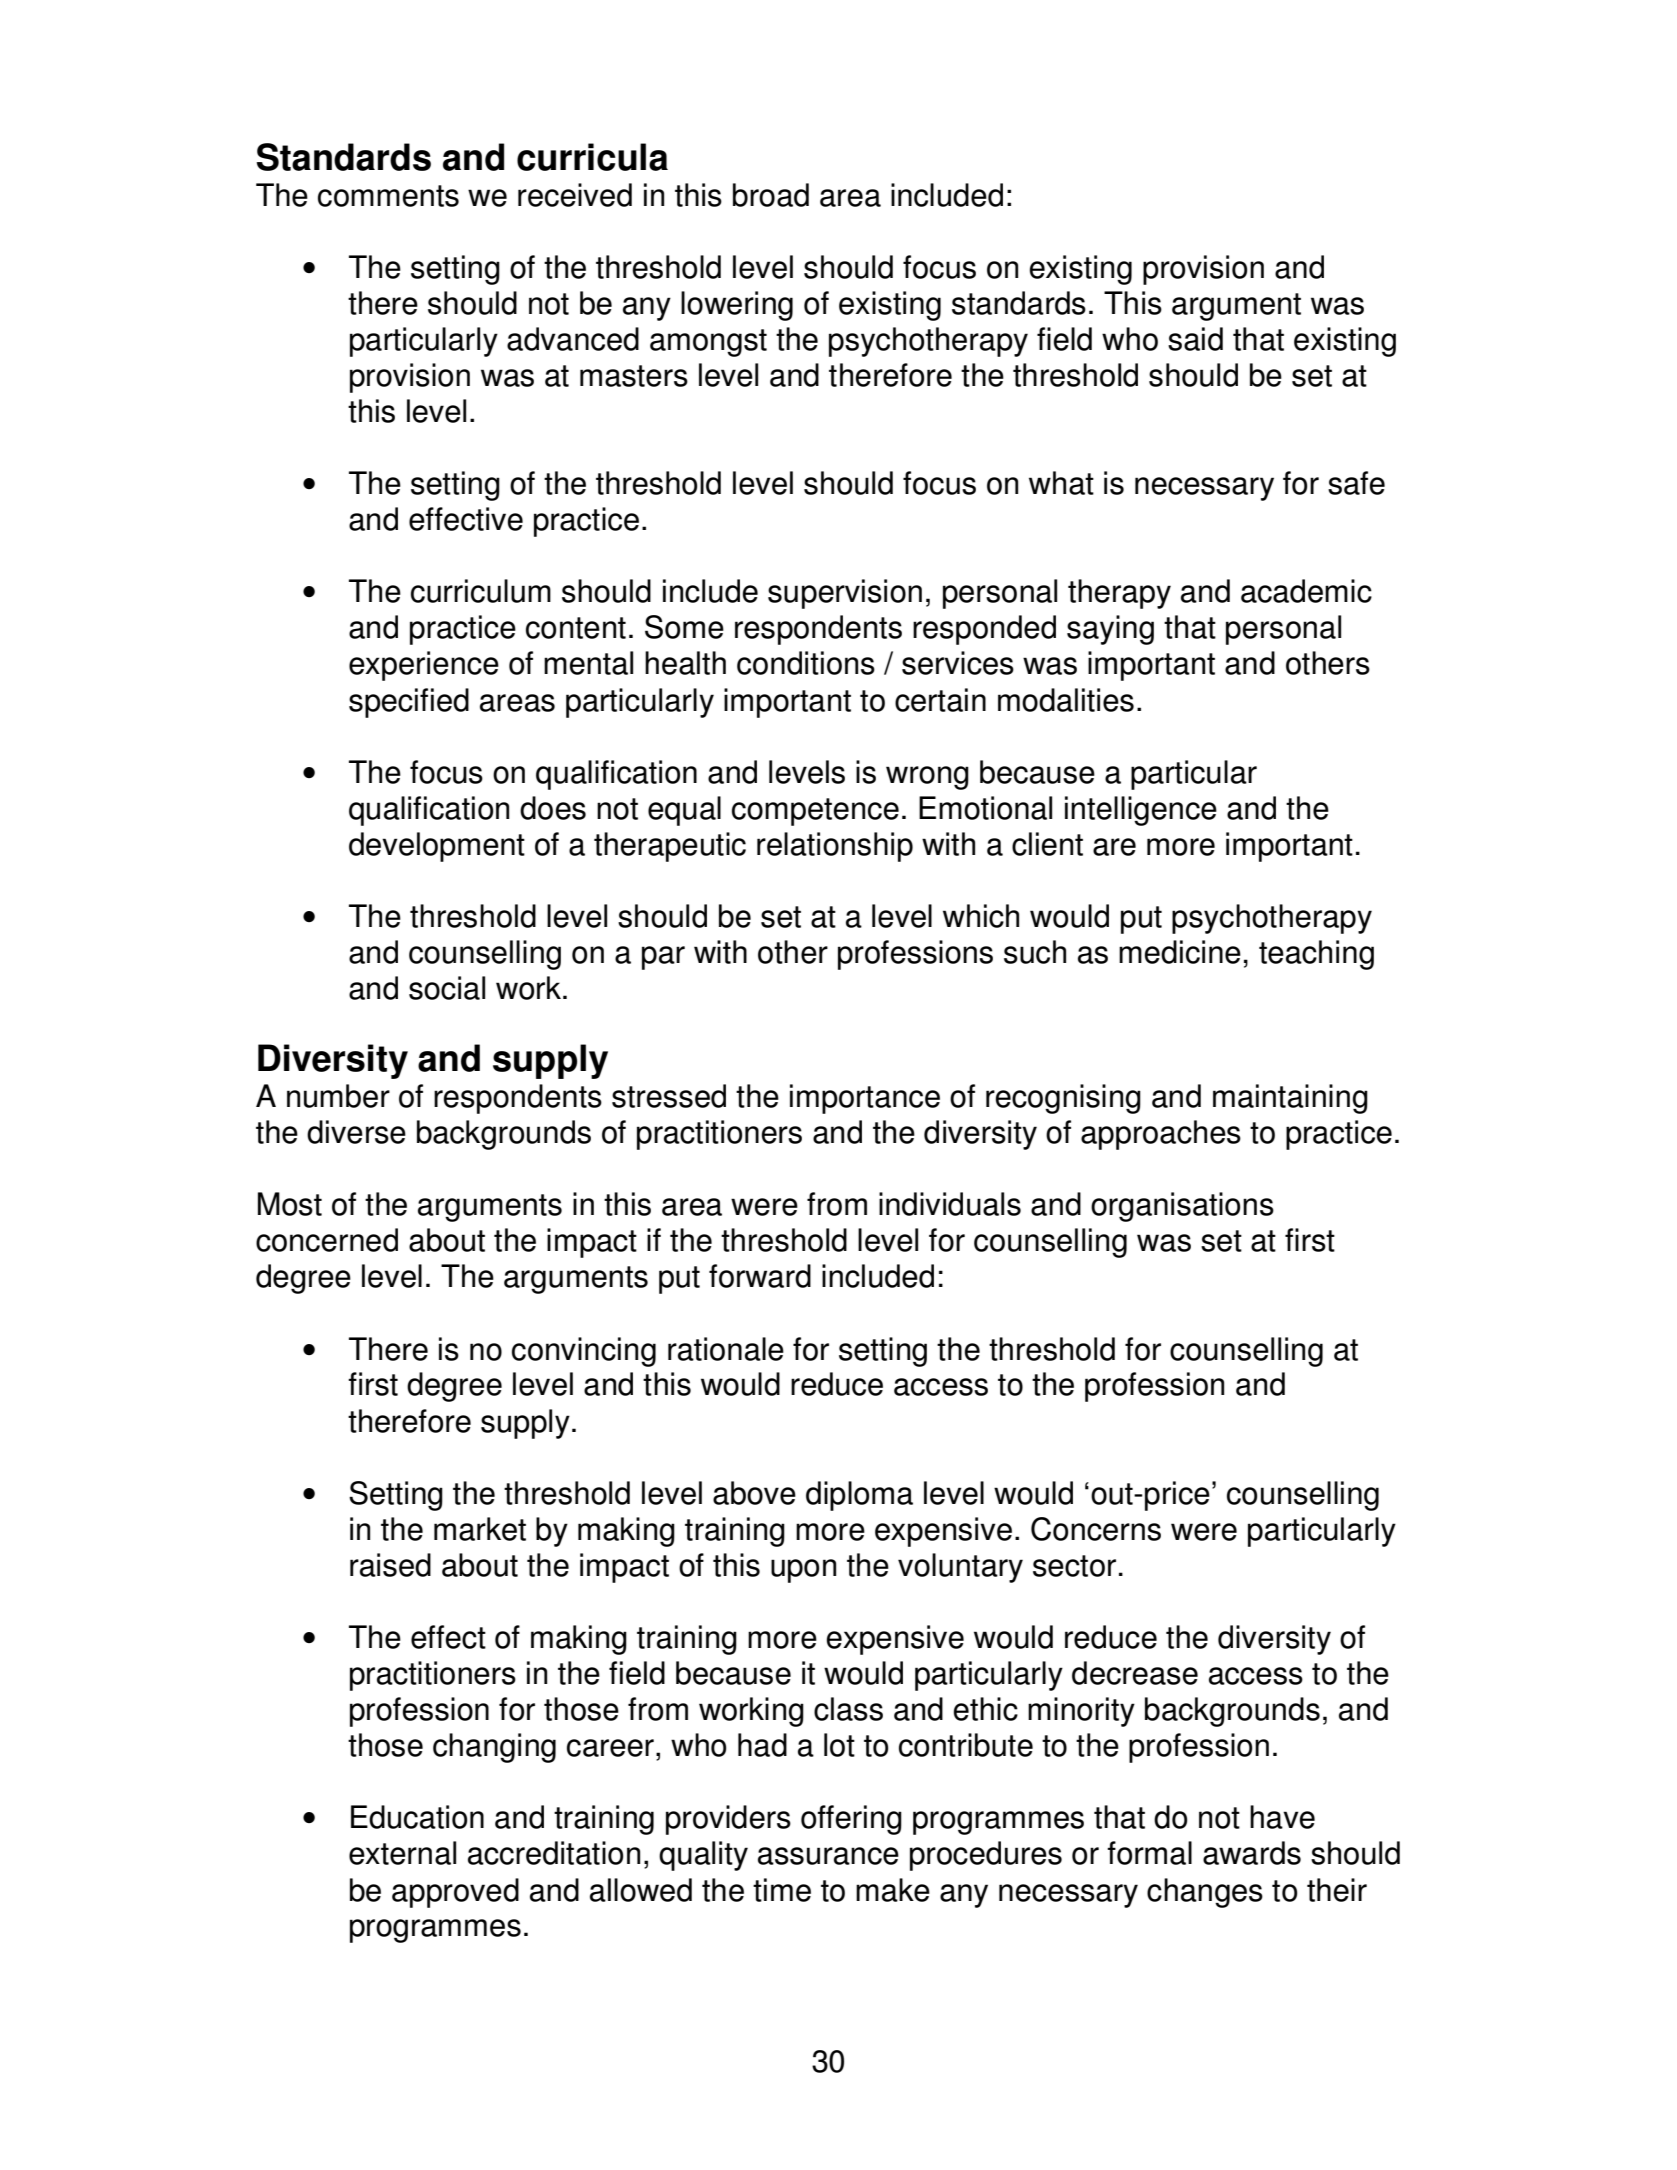 The width and height of the screenshot is (1677, 2170). I want to click on medicine, so click(1180, 952).
